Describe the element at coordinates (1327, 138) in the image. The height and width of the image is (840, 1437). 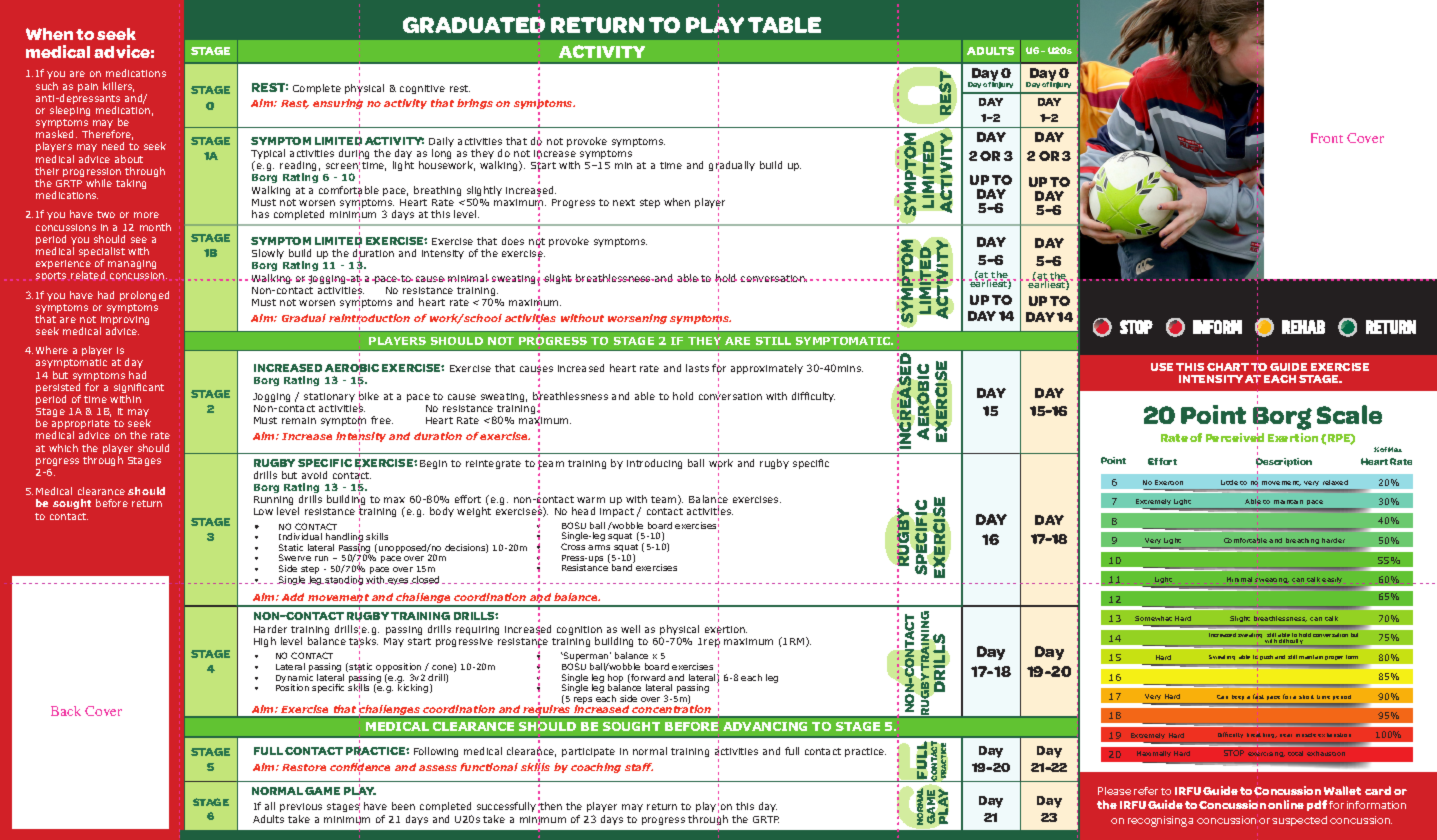
I see `Front` at that location.
